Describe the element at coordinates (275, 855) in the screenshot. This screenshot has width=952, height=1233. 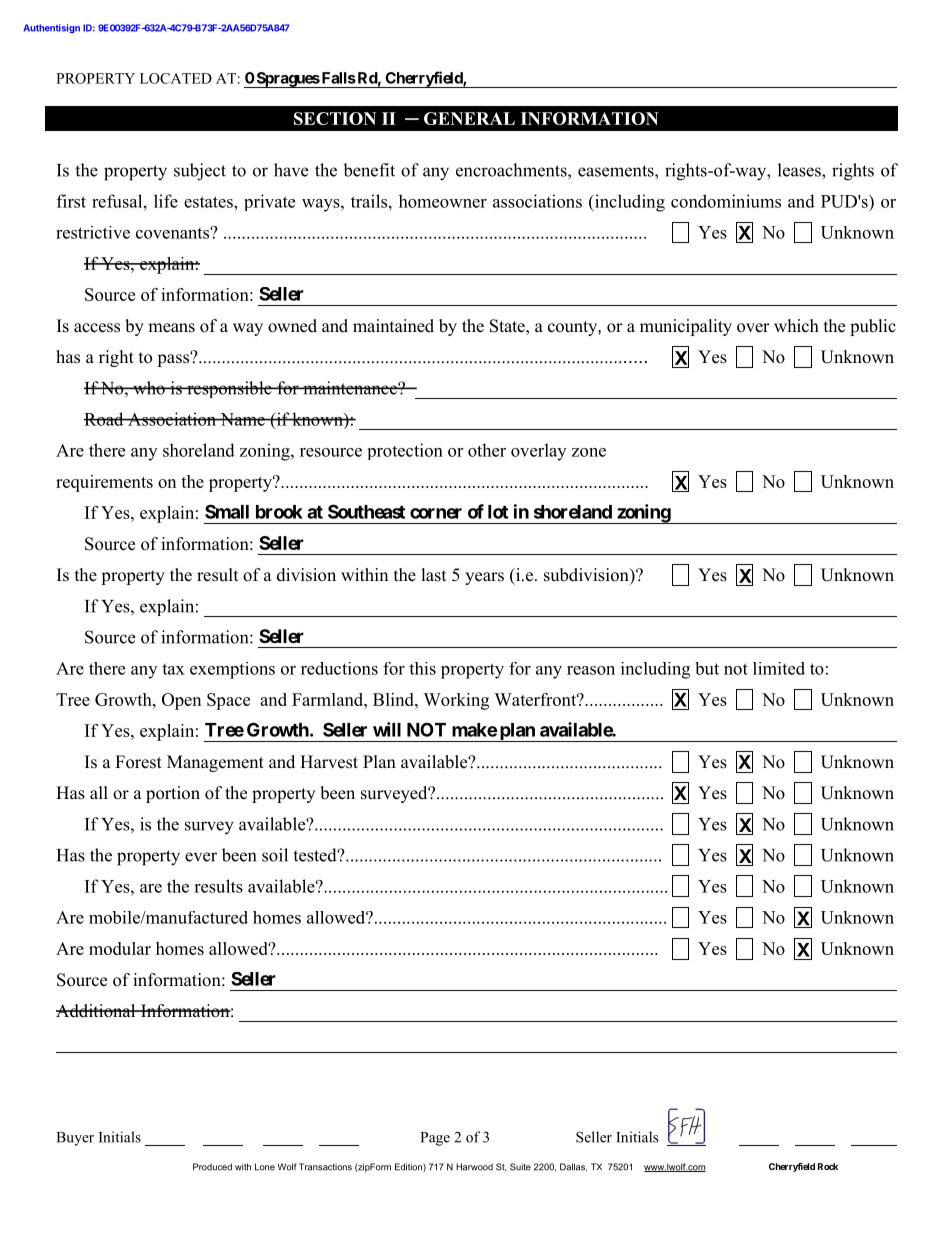
I see `soil` at that location.
